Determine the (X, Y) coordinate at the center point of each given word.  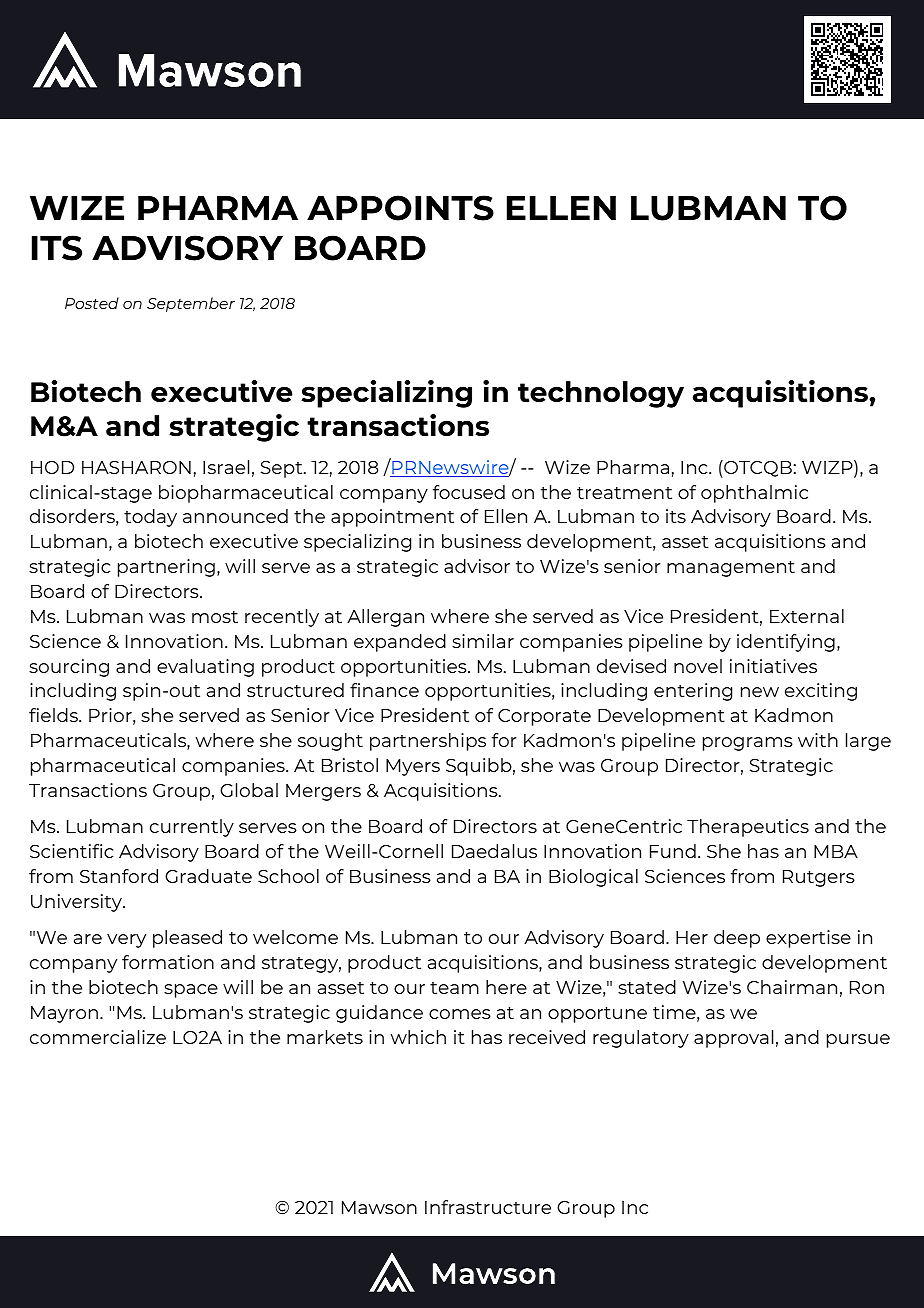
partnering (166, 568)
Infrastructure (488, 1207)
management (731, 569)
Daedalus (494, 851)
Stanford (119, 876)
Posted (92, 303)
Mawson (379, 1207)
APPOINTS (400, 208)
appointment (392, 518)
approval (733, 1039)
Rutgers (819, 878)
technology (601, 394)
